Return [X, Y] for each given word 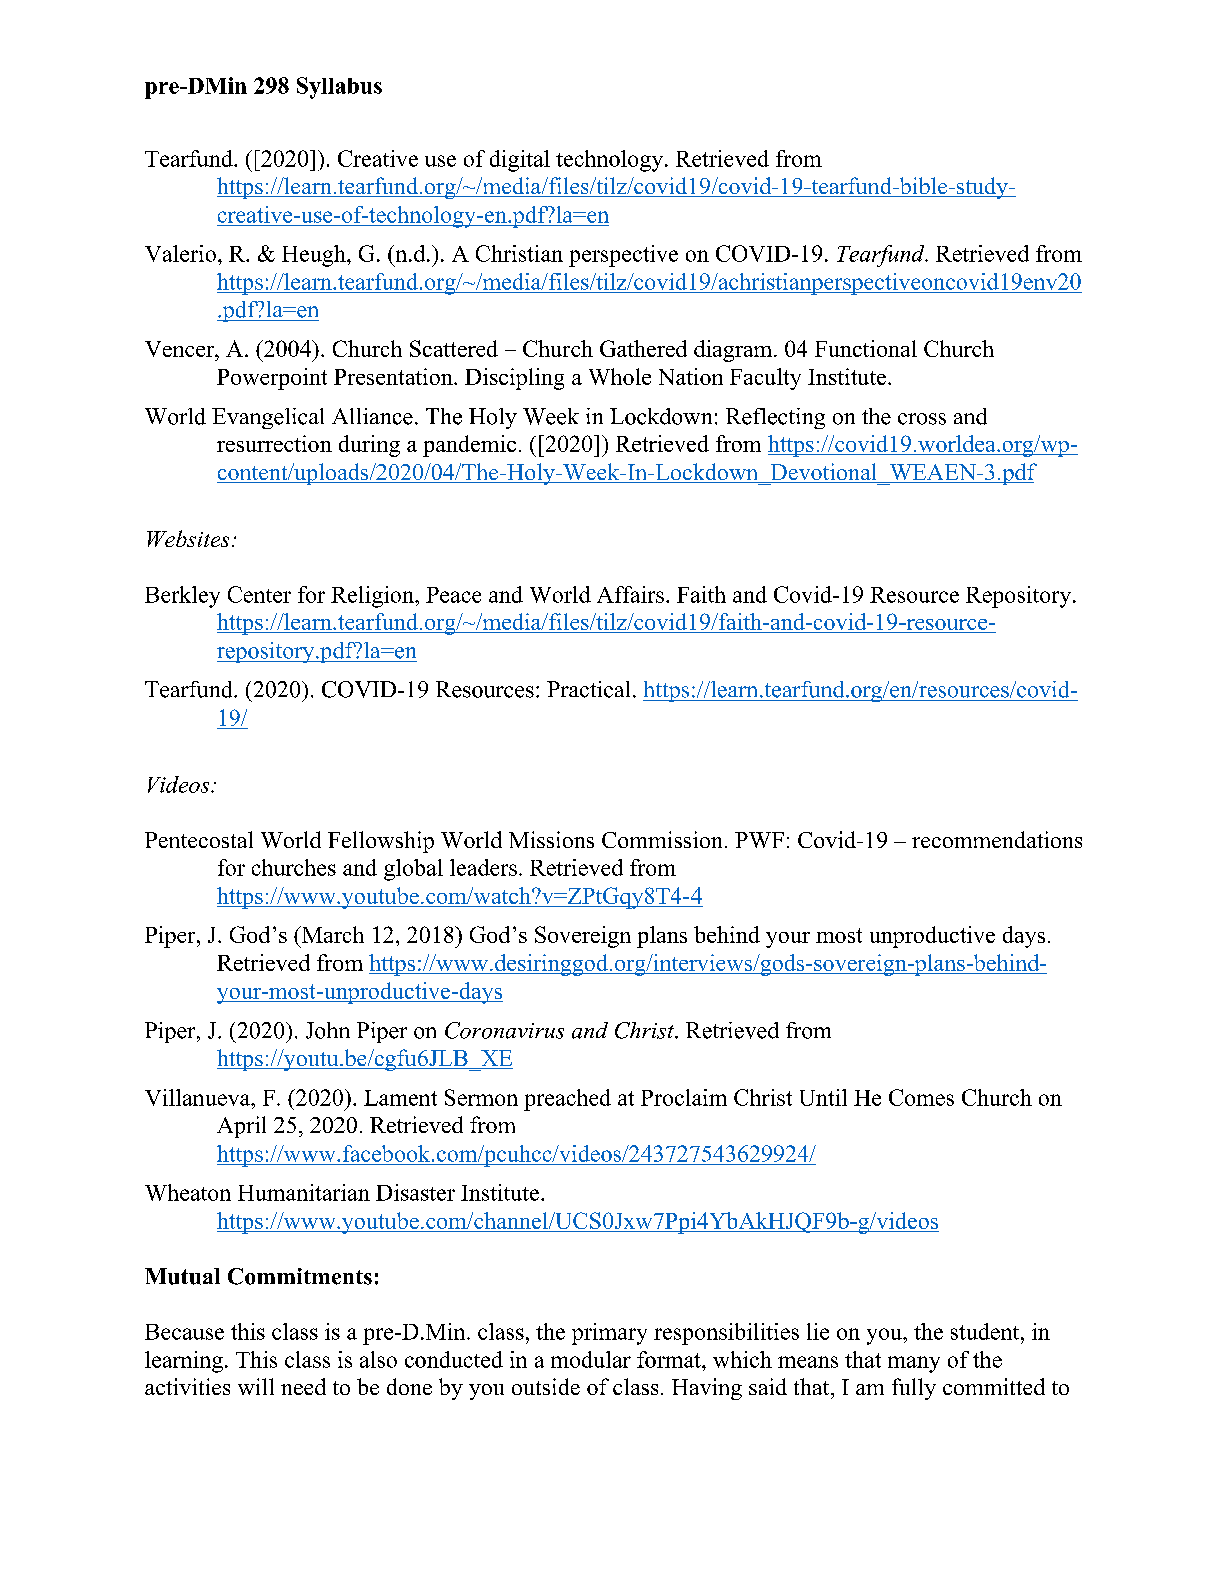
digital [520, 161]
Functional [866, 348]
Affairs [630, 594]
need [303, 1386]
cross [922, 419]
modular [591, 1359]
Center [259, 594]
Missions [551, 839]
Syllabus [339, 88]
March [332, 934]
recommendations [997, 839]
